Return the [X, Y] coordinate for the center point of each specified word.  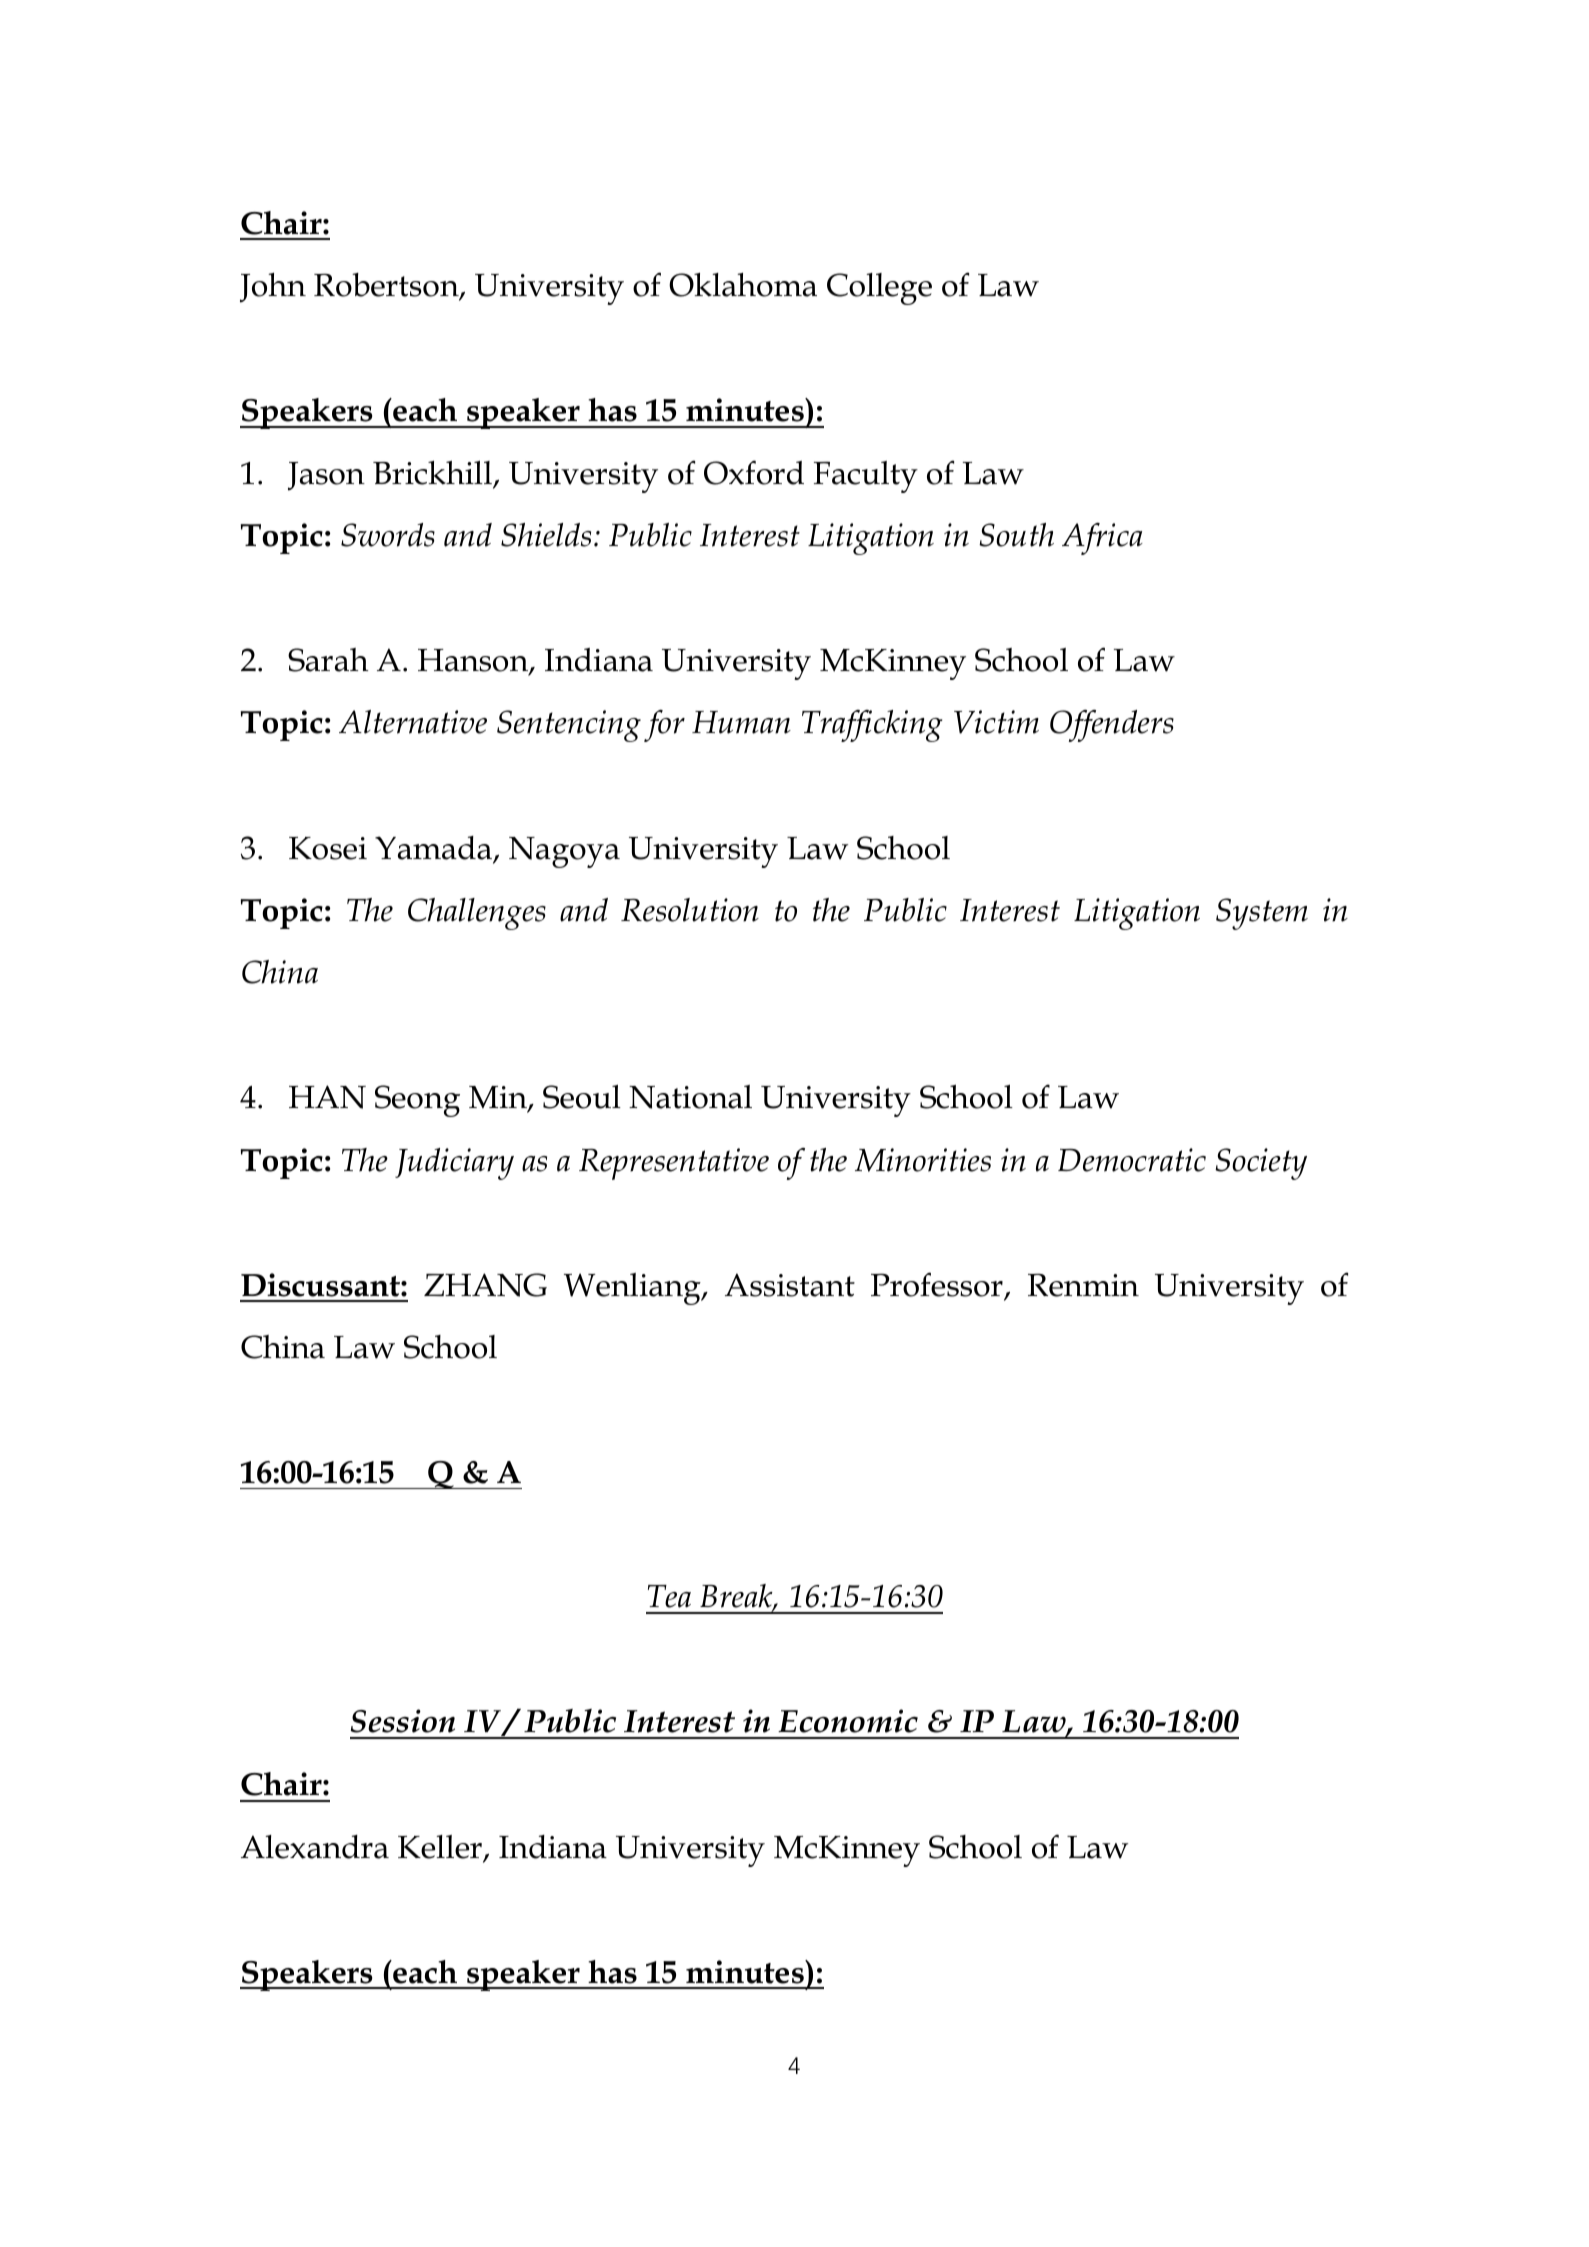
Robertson [387, 286]
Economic [848, 1721]
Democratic [1132, 1160]
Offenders [1112, 726]
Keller [441, 1848]
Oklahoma [743, 285]
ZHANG [485, 1285]
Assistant [790, 1285]
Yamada [434, 849]
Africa [1102, 539]
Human [741, 722]
